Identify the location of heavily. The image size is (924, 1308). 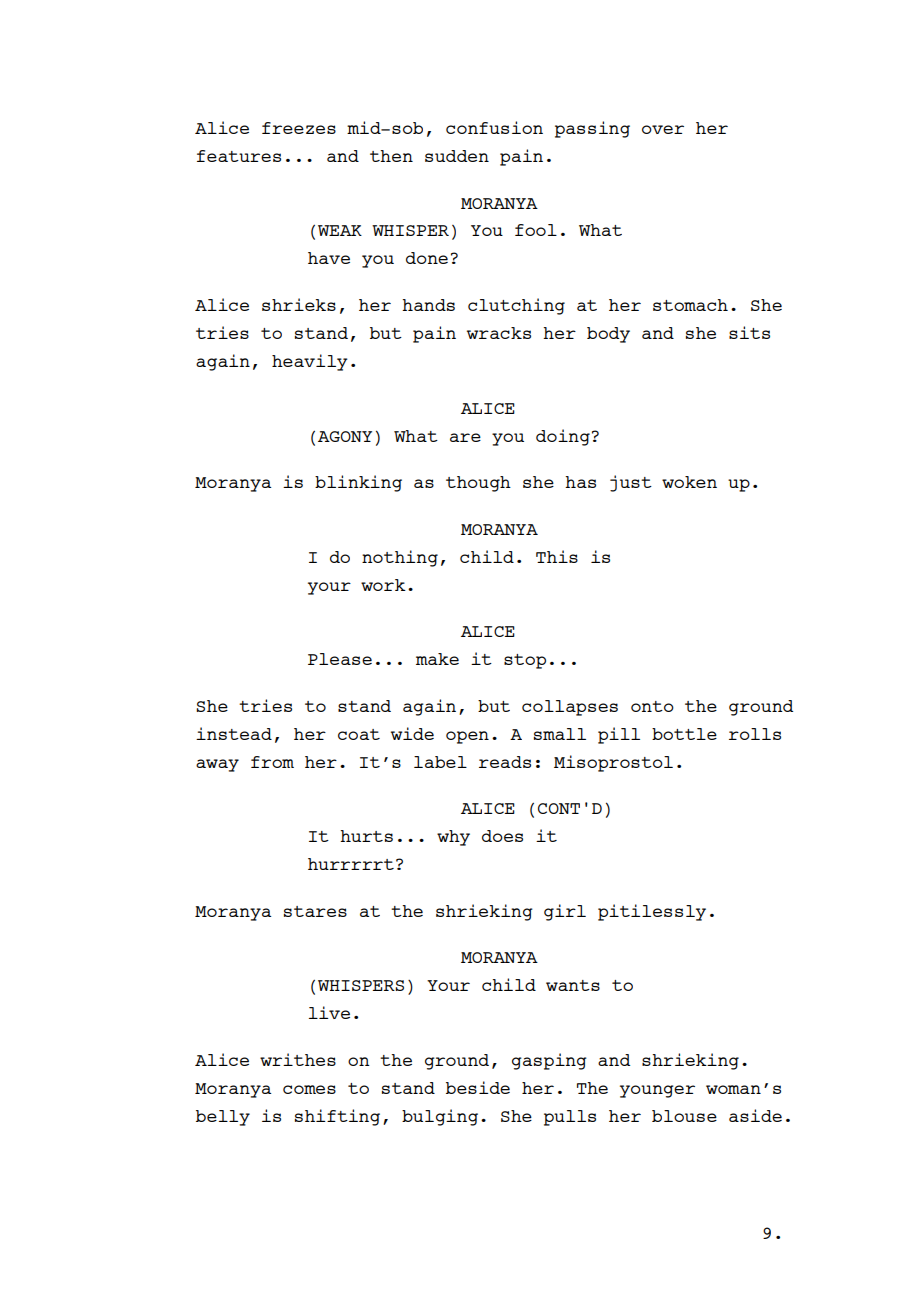
(310, 362).
